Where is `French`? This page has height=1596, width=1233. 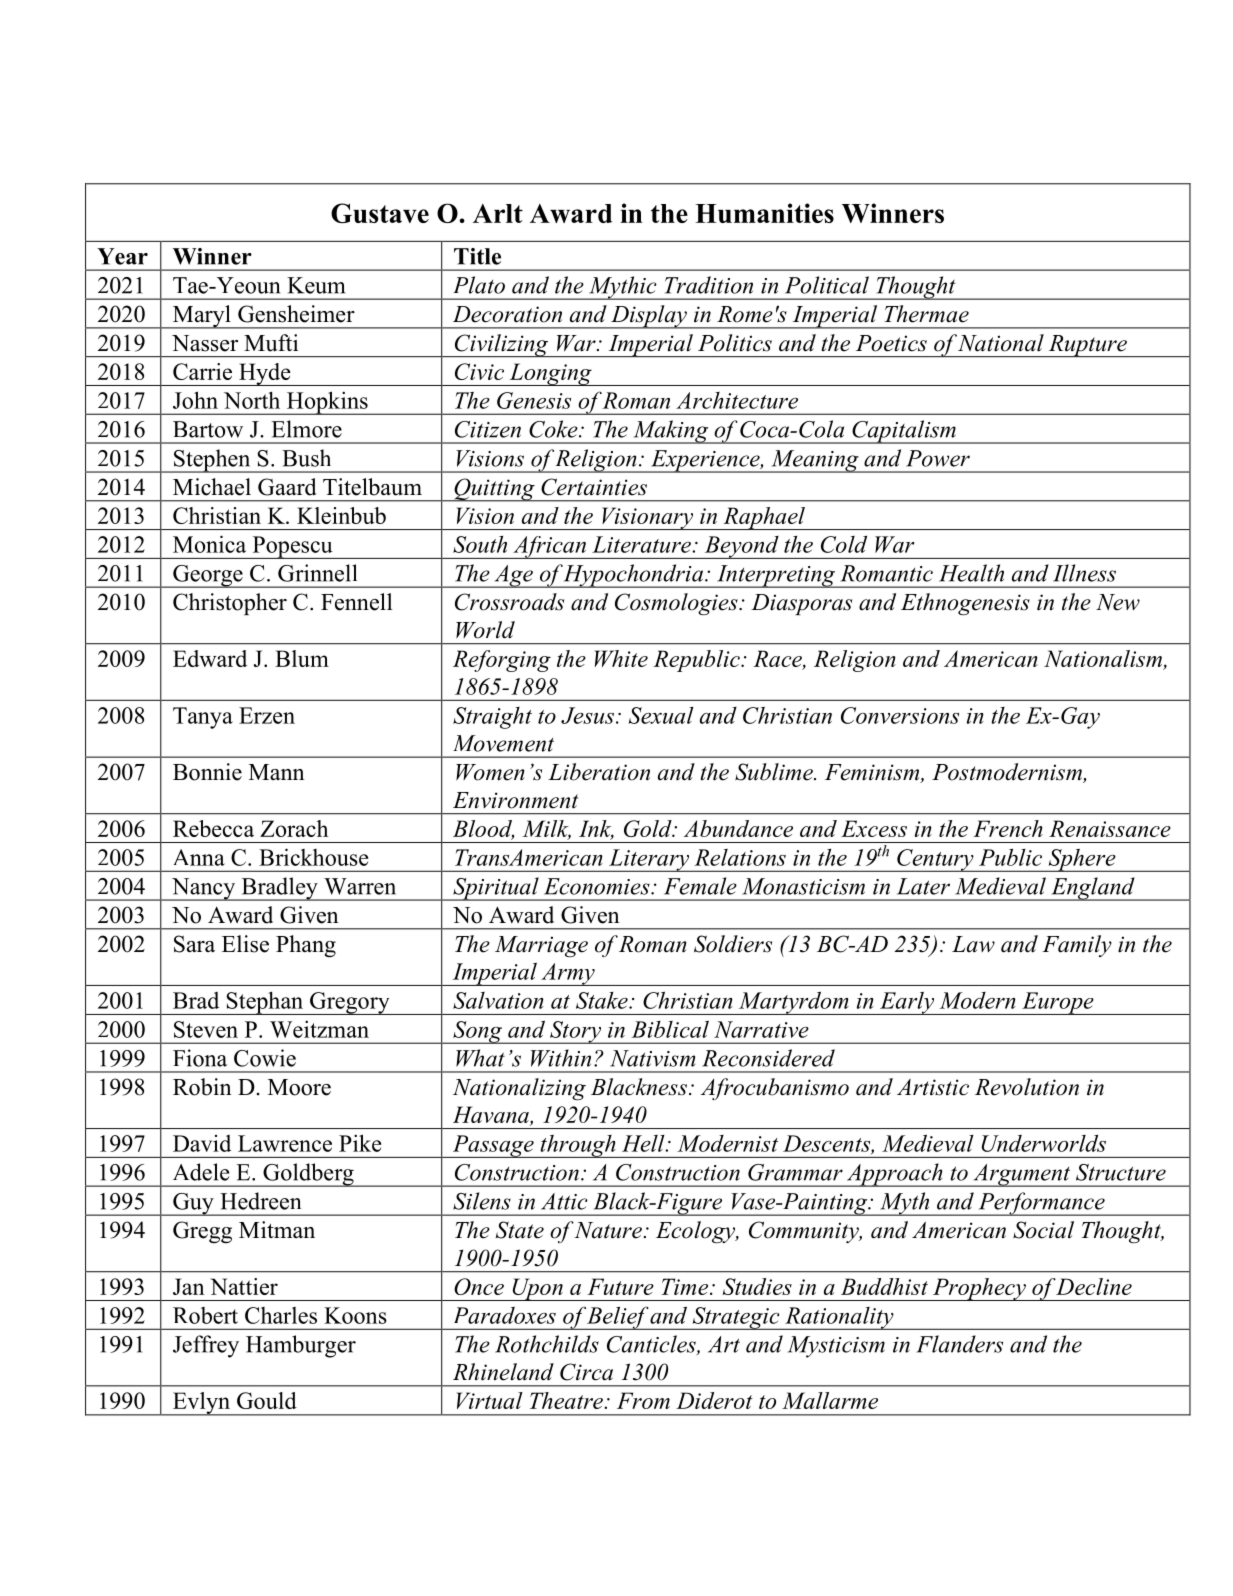 French is located at coordinates (1008, 828).
